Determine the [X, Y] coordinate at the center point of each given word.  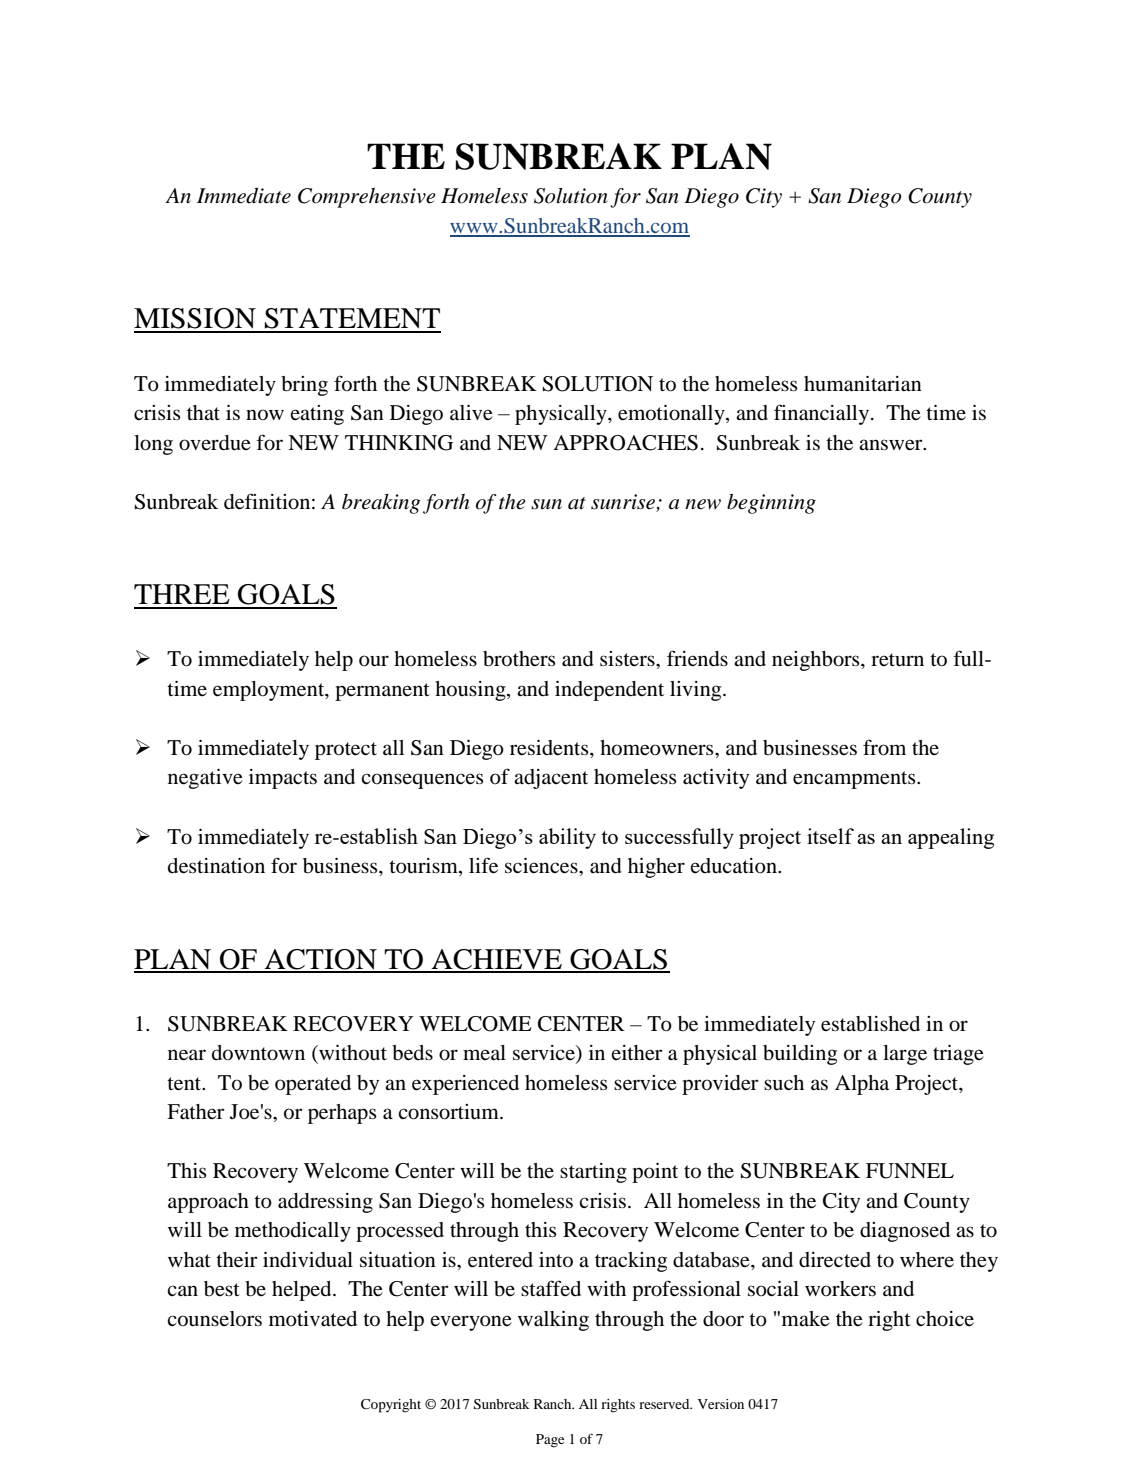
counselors [214, 1319]
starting [593, 1173]
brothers [519, 659]
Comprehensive [367, 198]
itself [830, 836]
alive [471, 413]
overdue [215, 443]
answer [892, 445]
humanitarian [863, 384]
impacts [283, 779]
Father [195, 1112]
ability [567, 838]
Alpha [862, 1085]
